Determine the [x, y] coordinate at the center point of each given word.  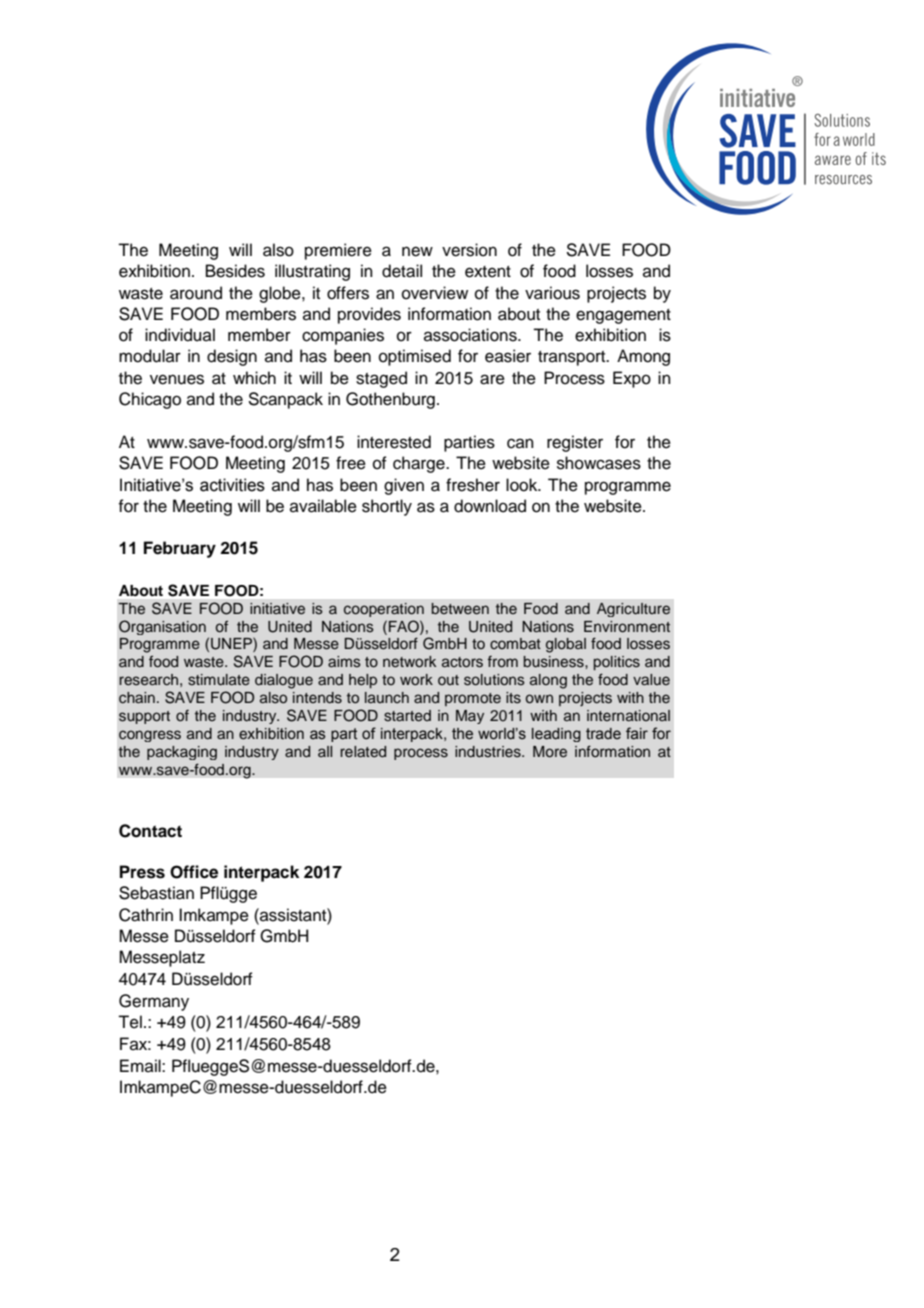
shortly [387, 507]
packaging [182, 753]
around [196, 293]
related [363, 751]
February [180, 549]
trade [603, 734]
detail [402, 271]
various [552, 293]
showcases [599, 463]
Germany [154, 1002]
